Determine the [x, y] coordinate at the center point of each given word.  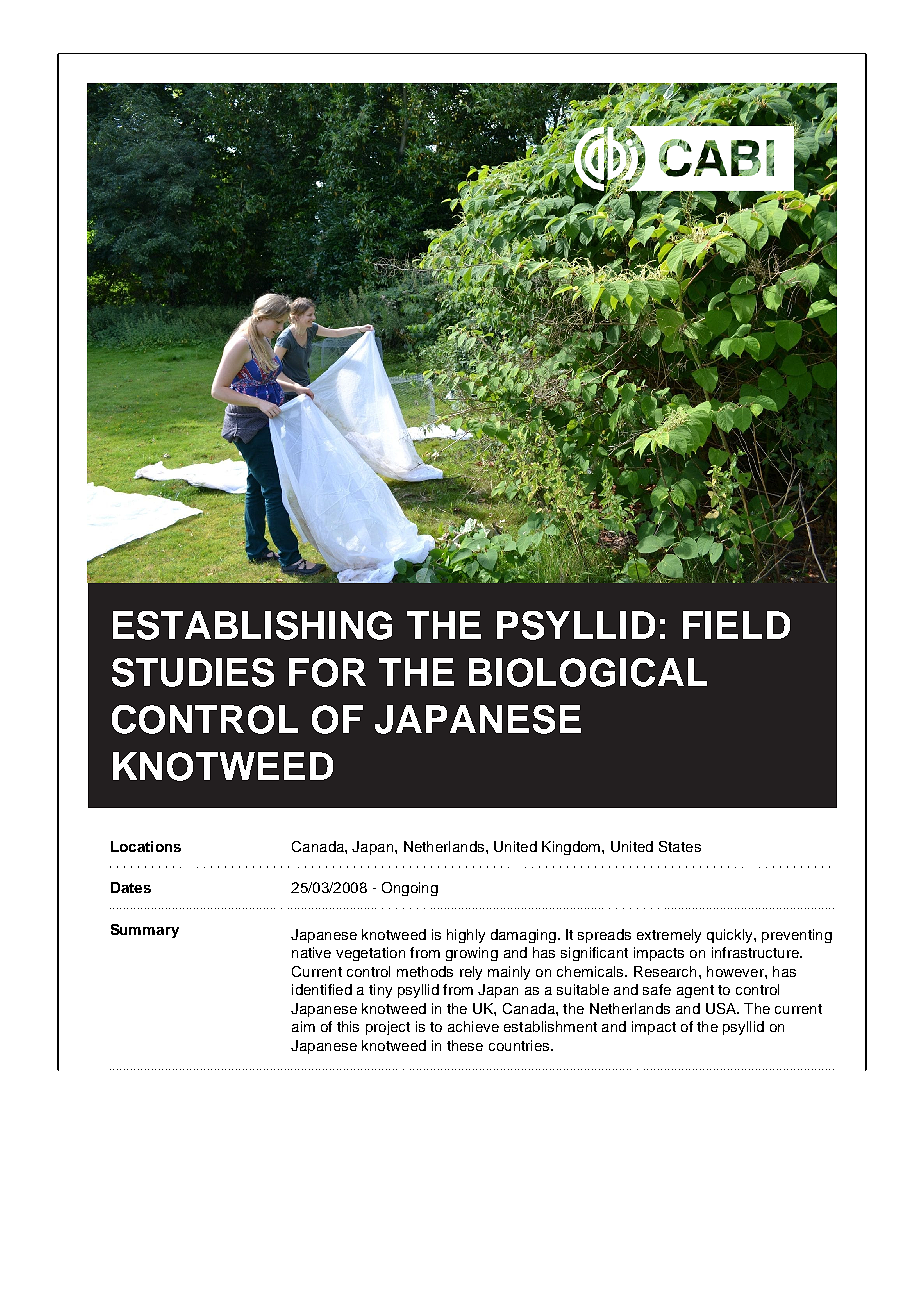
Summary [145, 931]
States [680, 846]
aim [303, 1026]
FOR [327, 672]
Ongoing [410, 889]
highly [466, 936]
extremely [669, 936]
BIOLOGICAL [588, 672]
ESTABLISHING [252, 625]
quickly [731, 936]
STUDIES [193, 672]
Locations [146, 846]
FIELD [736, 625]
